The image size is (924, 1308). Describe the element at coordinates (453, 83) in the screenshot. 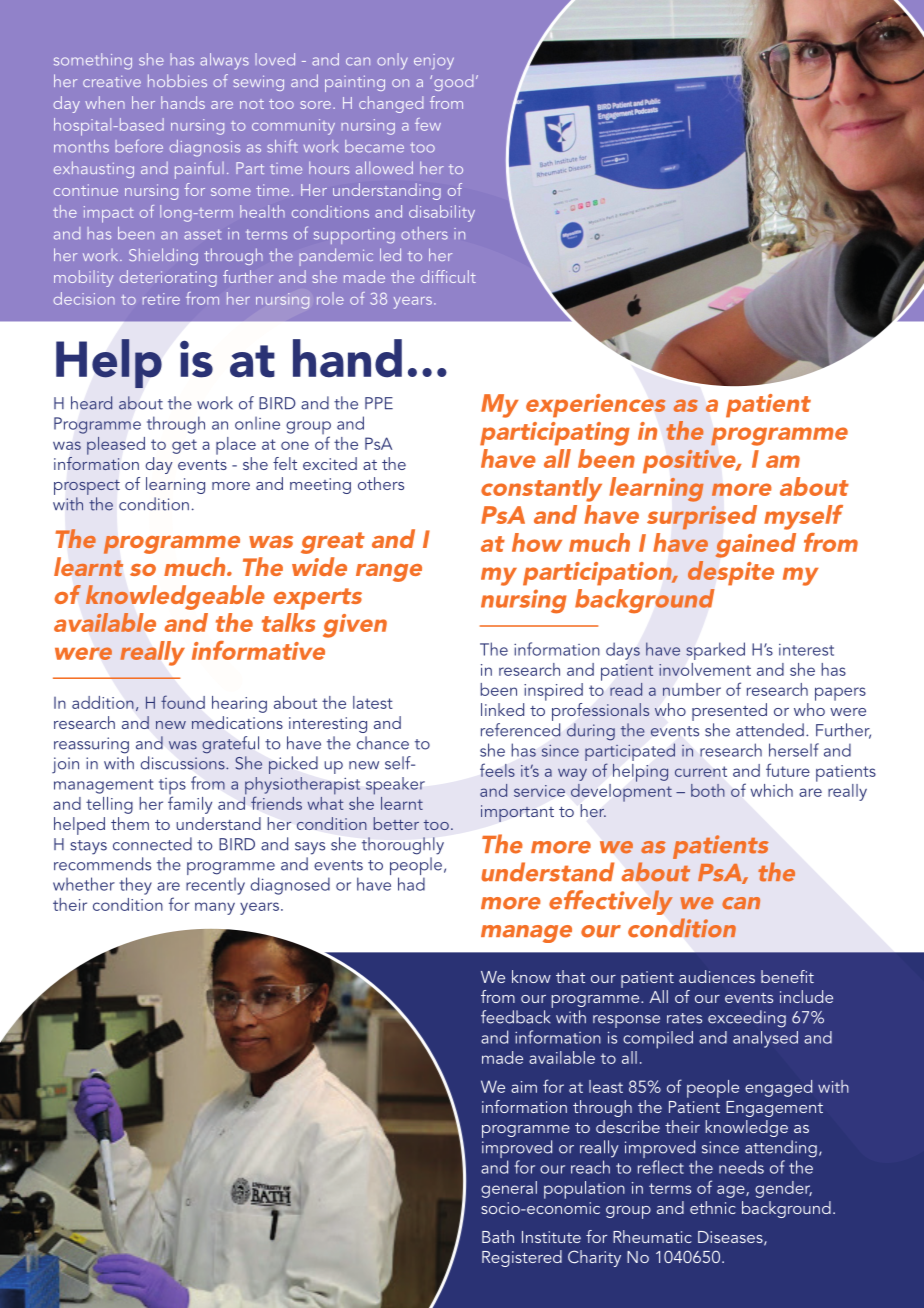

I see `good` at that location.
